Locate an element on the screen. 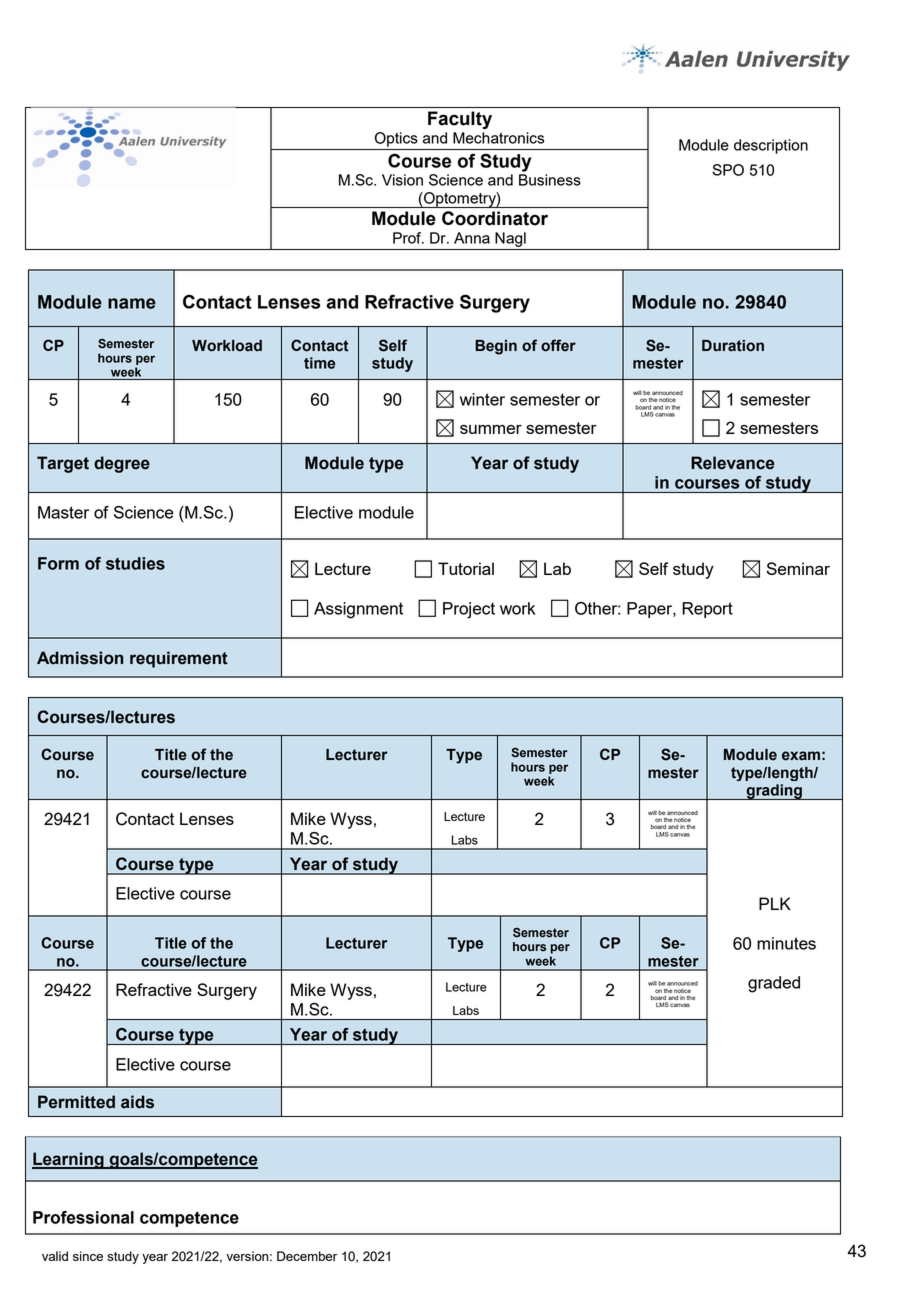  name is located at coordinates (132, 303).
